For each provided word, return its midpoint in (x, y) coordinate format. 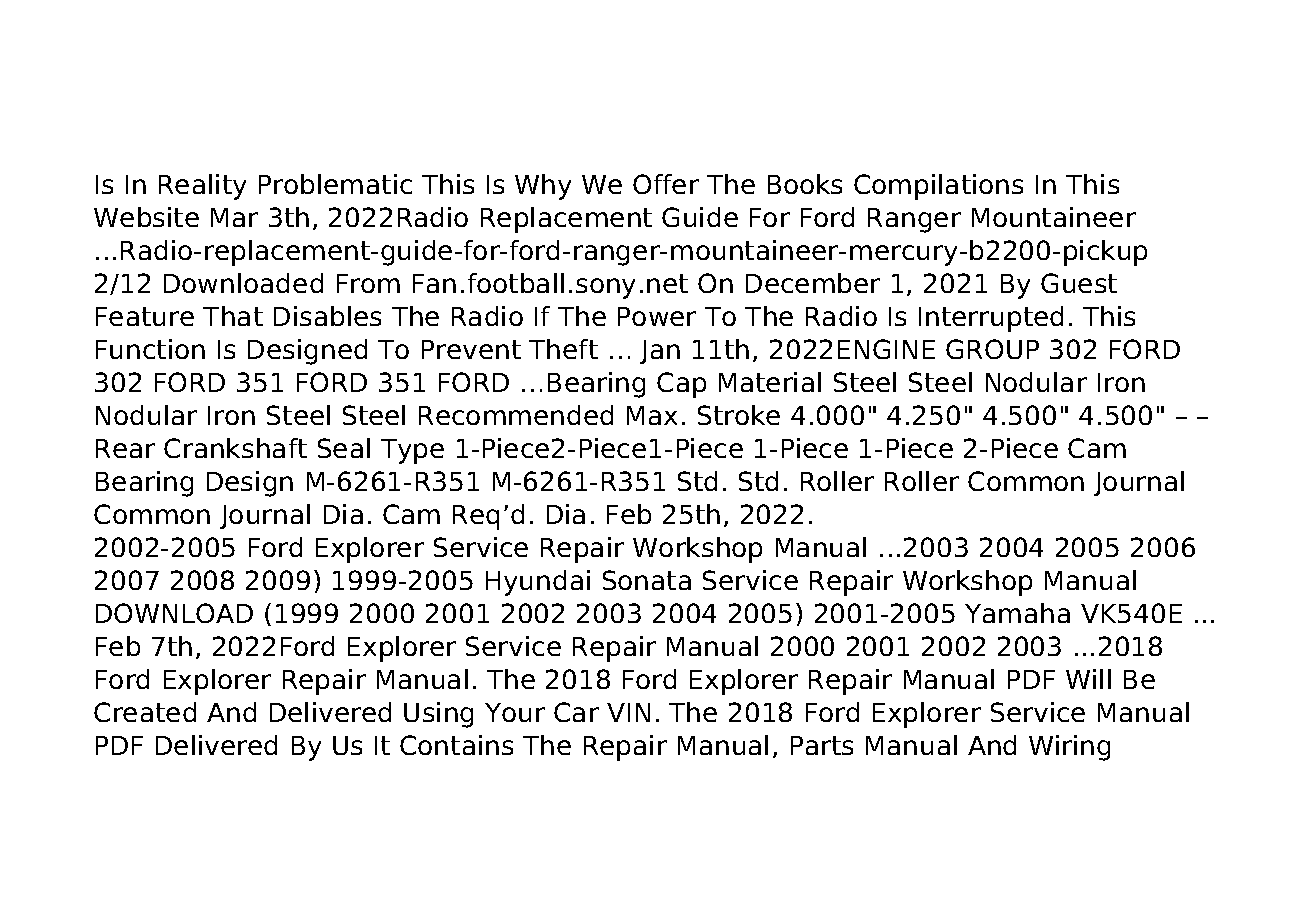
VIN (628, 712)
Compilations (938, 187)
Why (543, 187)
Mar (234, 217)
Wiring (1069, 748)
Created (145, 712)
